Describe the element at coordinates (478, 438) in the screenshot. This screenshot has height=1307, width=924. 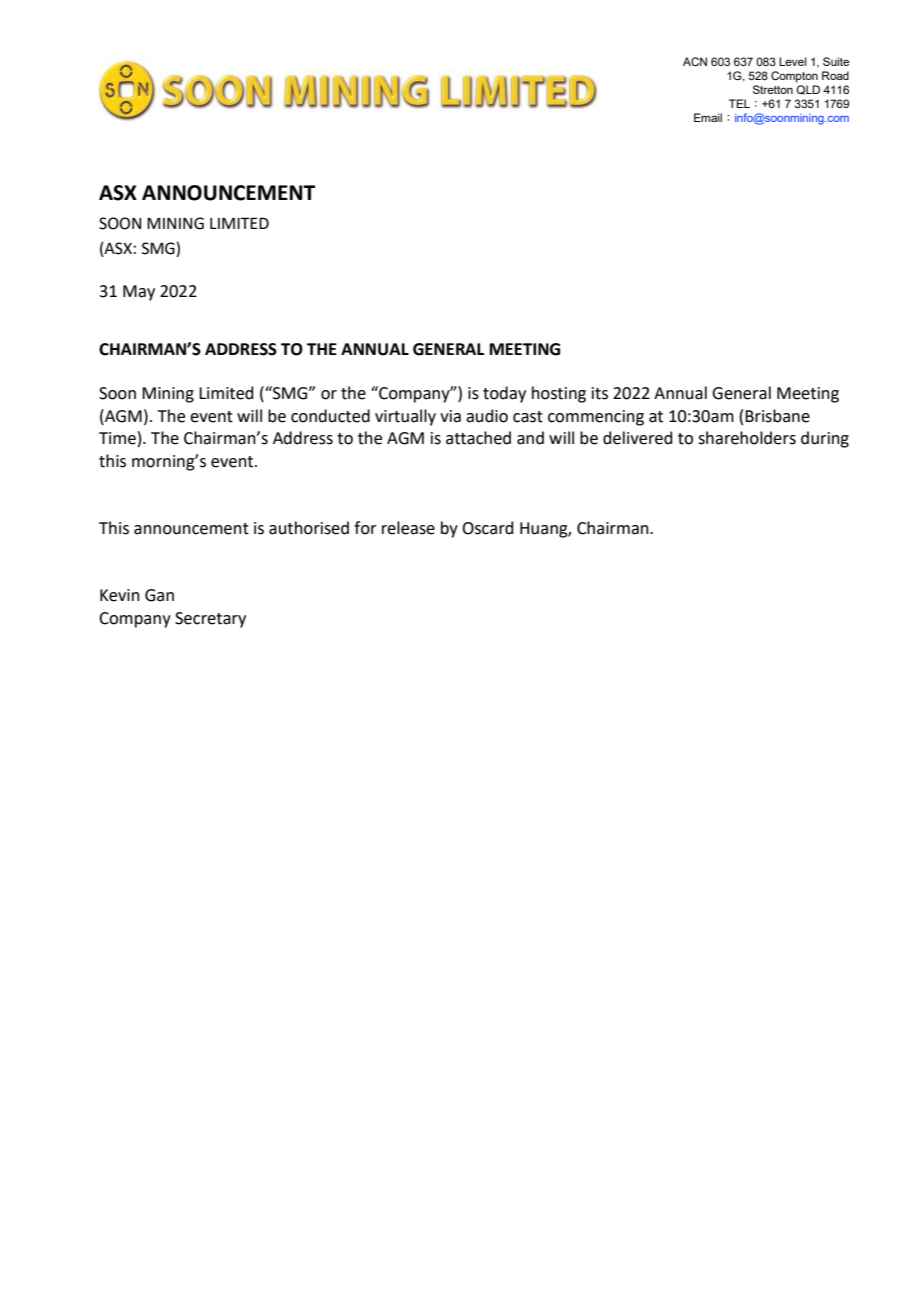
I see `attached` at that location.
